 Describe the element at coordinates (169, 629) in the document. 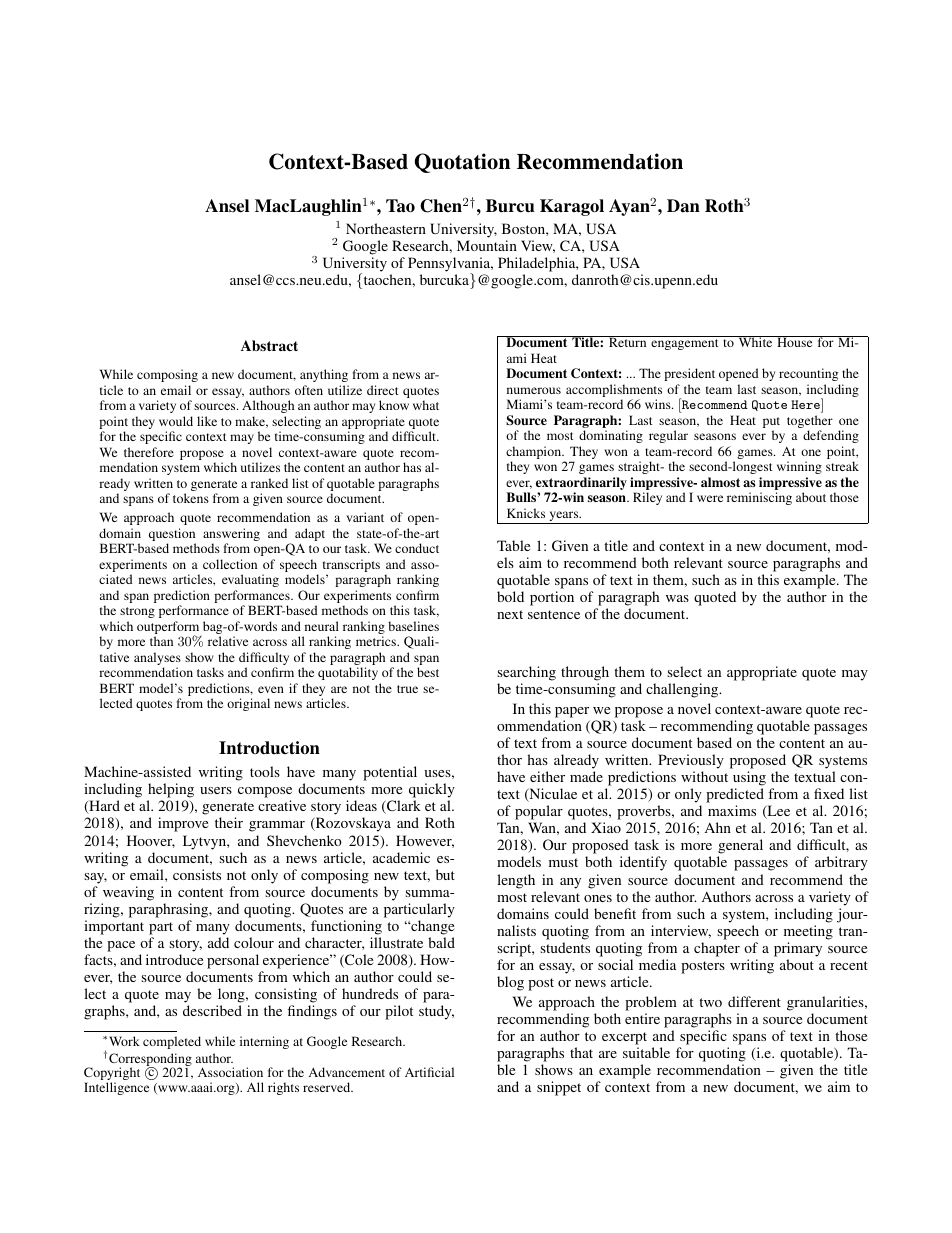

I see `outperform` at that location.
